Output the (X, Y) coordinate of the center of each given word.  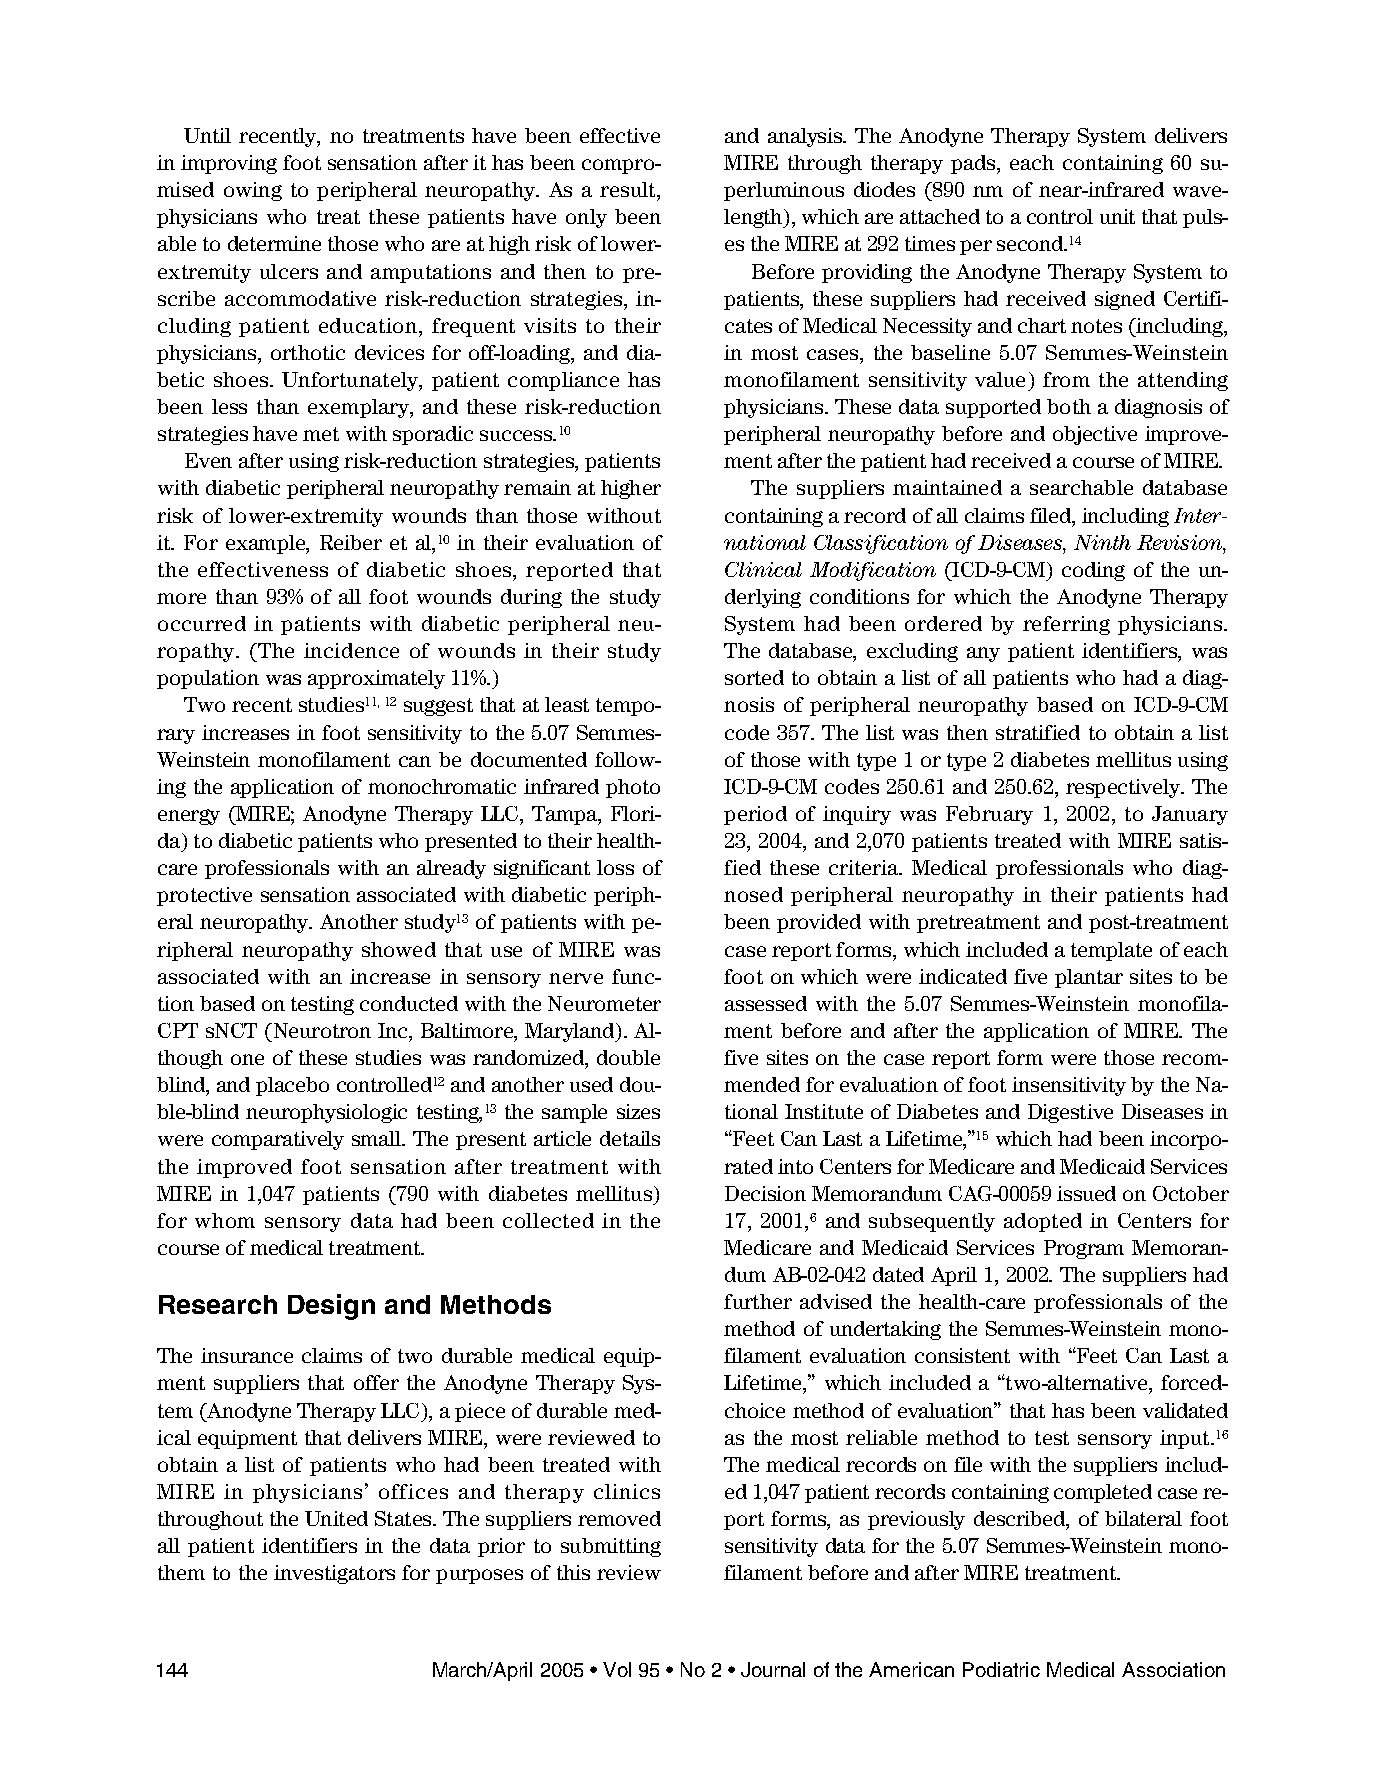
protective (204, 896)
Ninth (1102, 542)
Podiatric (1001, 1669)
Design (331, 1307)
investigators (334, 1574)
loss (615, 867)
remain (537, 487)
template (1111, 951)
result (629, 189)
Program (1084, 1249)
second (1031, 243)
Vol (617, 1669)
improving (229, 164)
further (758, 1301)
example (266, 544)
